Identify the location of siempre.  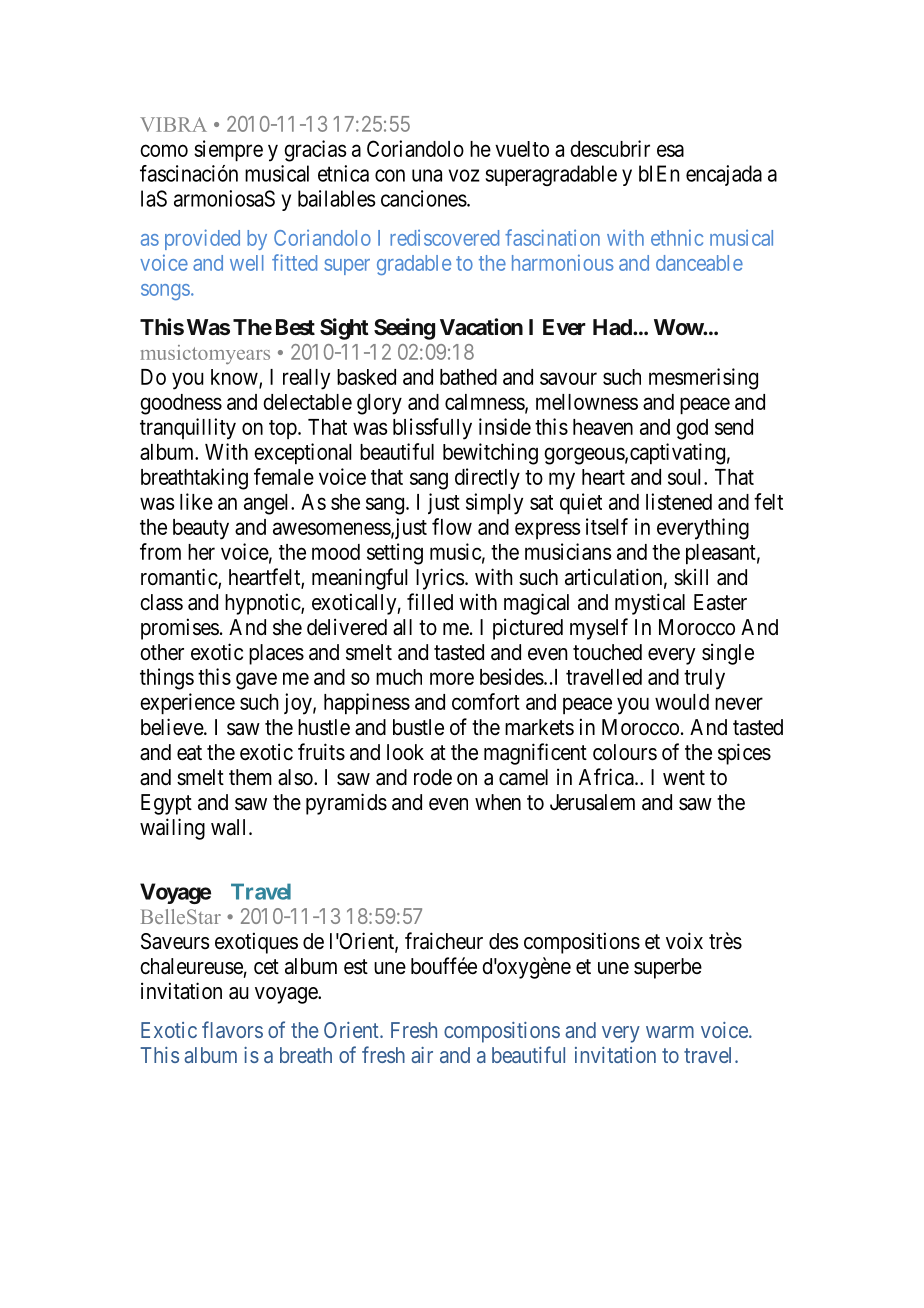
(228, 151).
